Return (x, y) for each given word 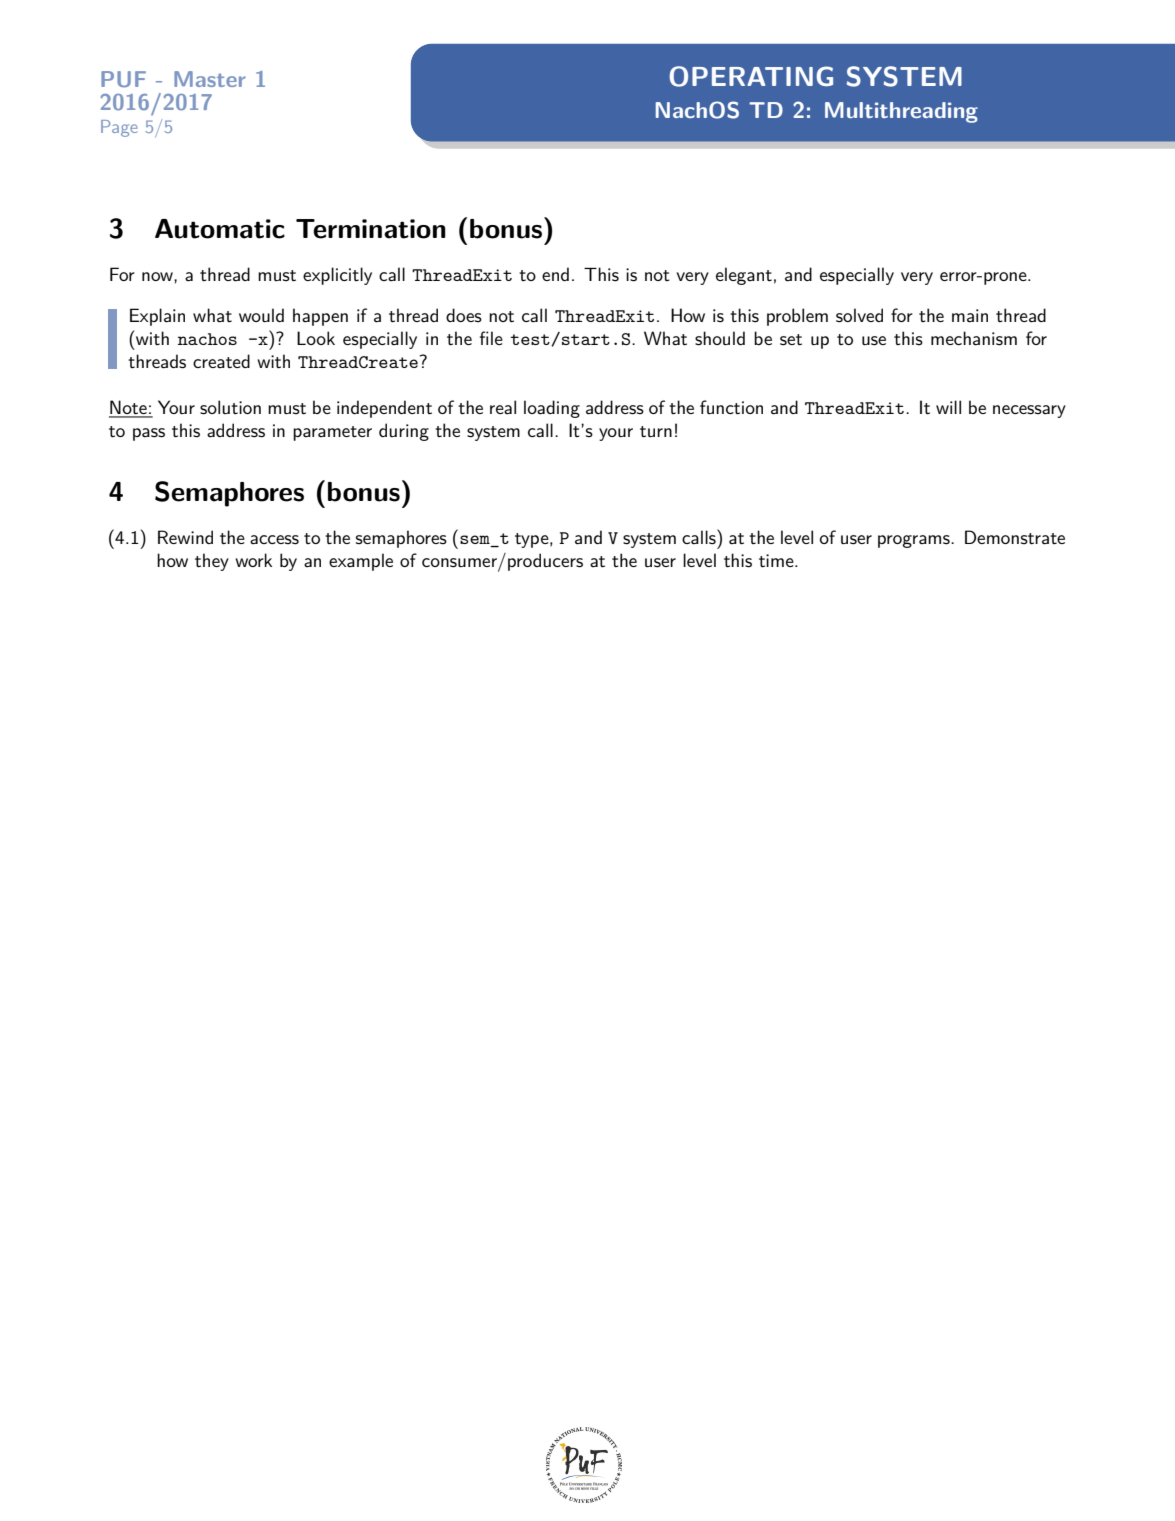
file (491, 338)
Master (210, 79)
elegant (744, 276)
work (253, 560)
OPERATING (751, 76)
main (970, 316)
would (261, 315)
